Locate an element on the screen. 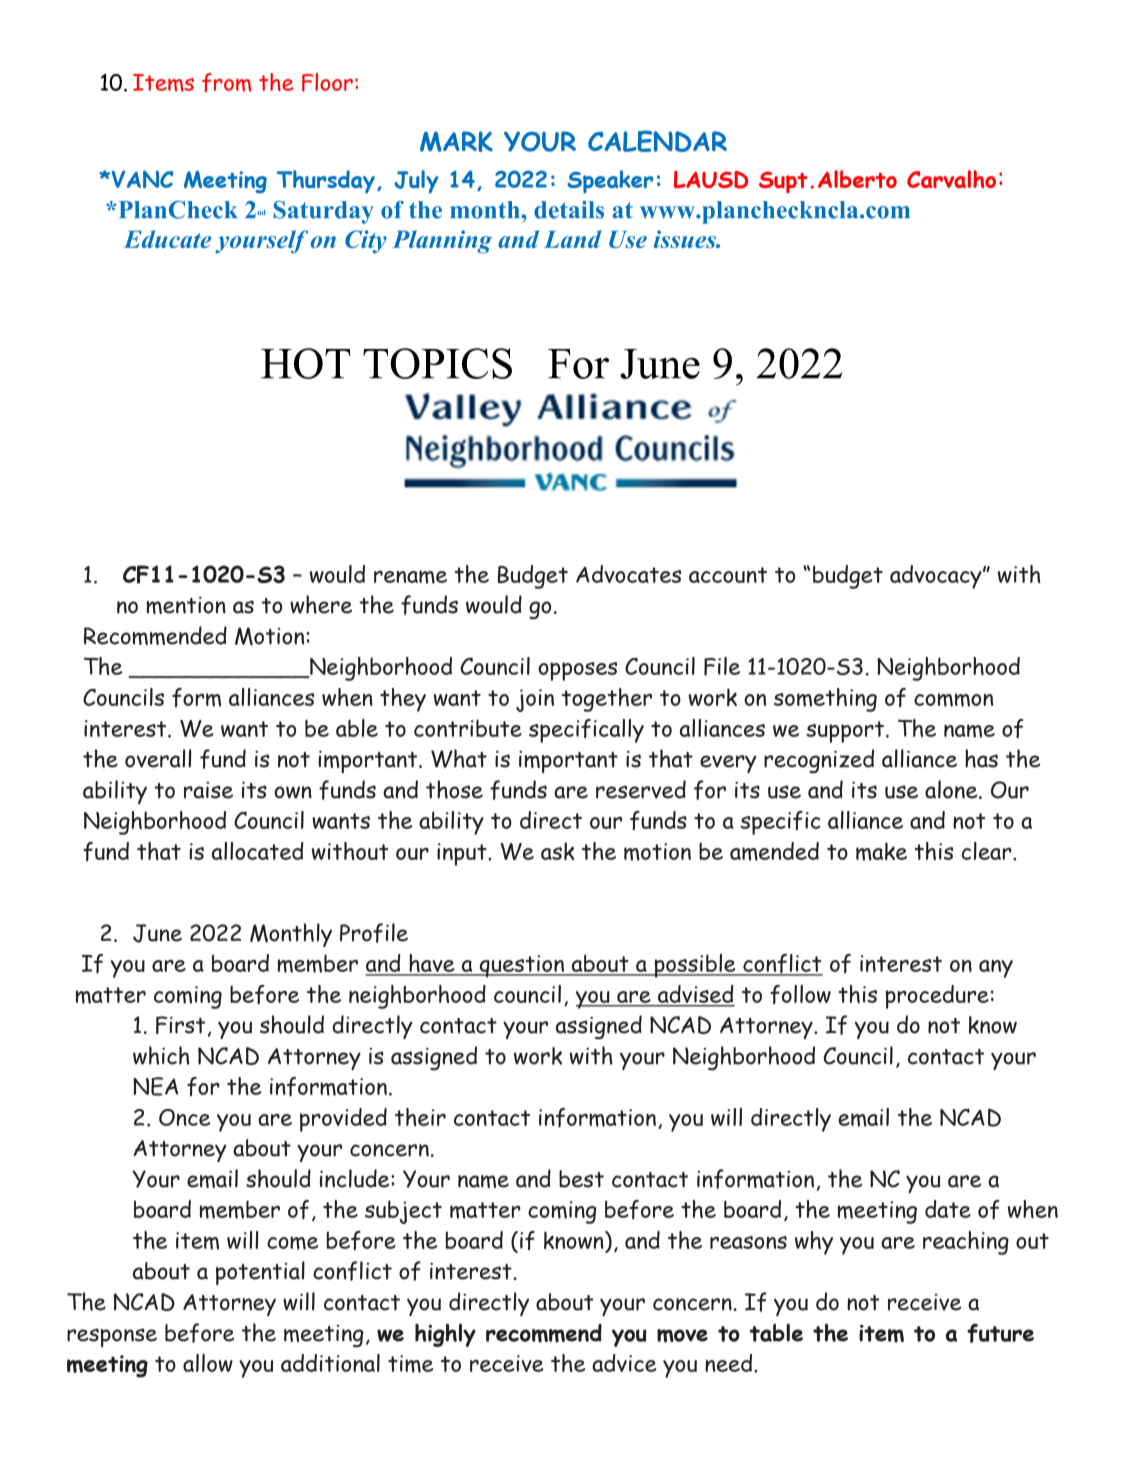 The height and width of the screenshot is (1457, 1126). allow is located at coordinates (208, 1363).
